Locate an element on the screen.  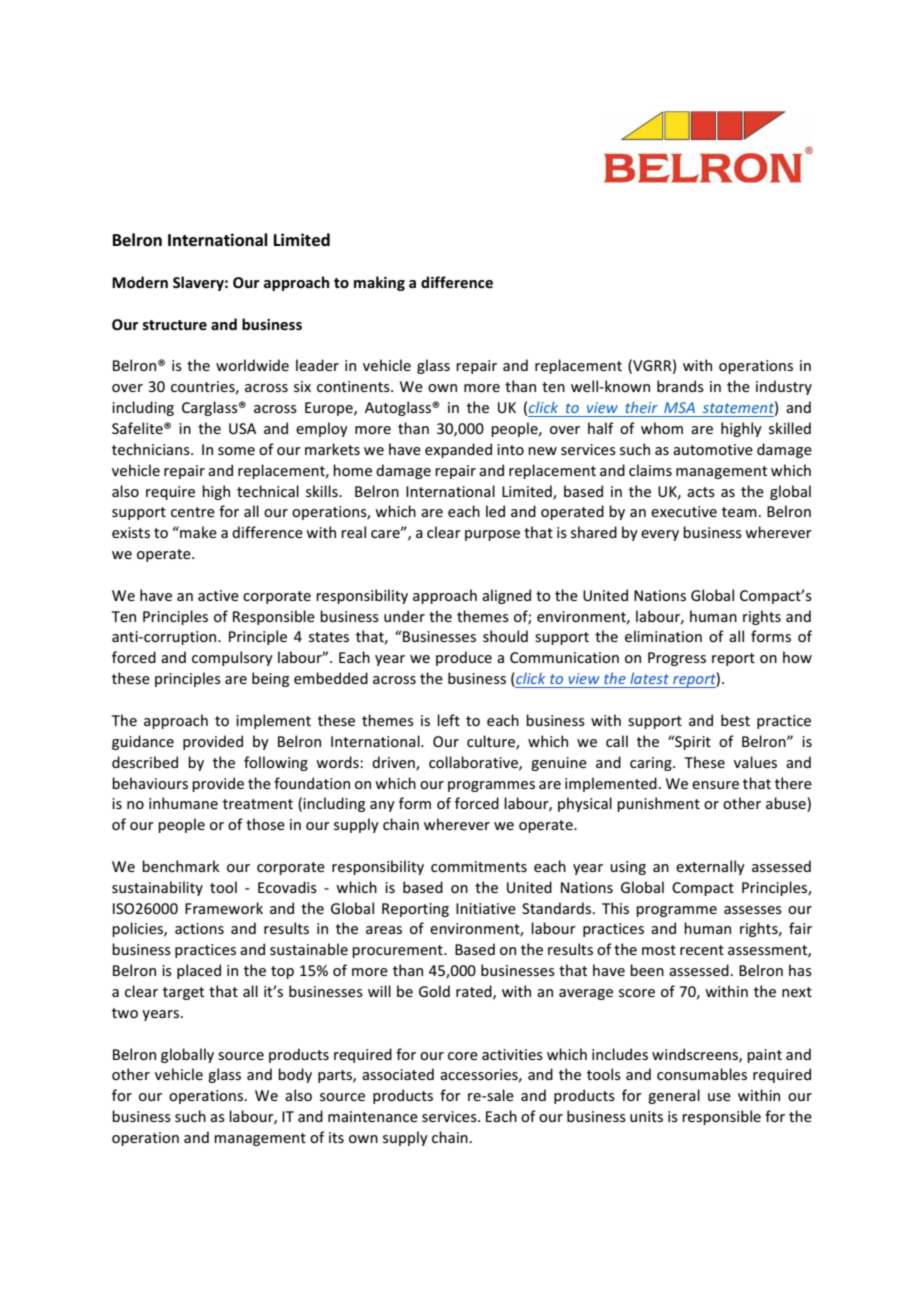
purpose is located at coordinates (492, 535).
